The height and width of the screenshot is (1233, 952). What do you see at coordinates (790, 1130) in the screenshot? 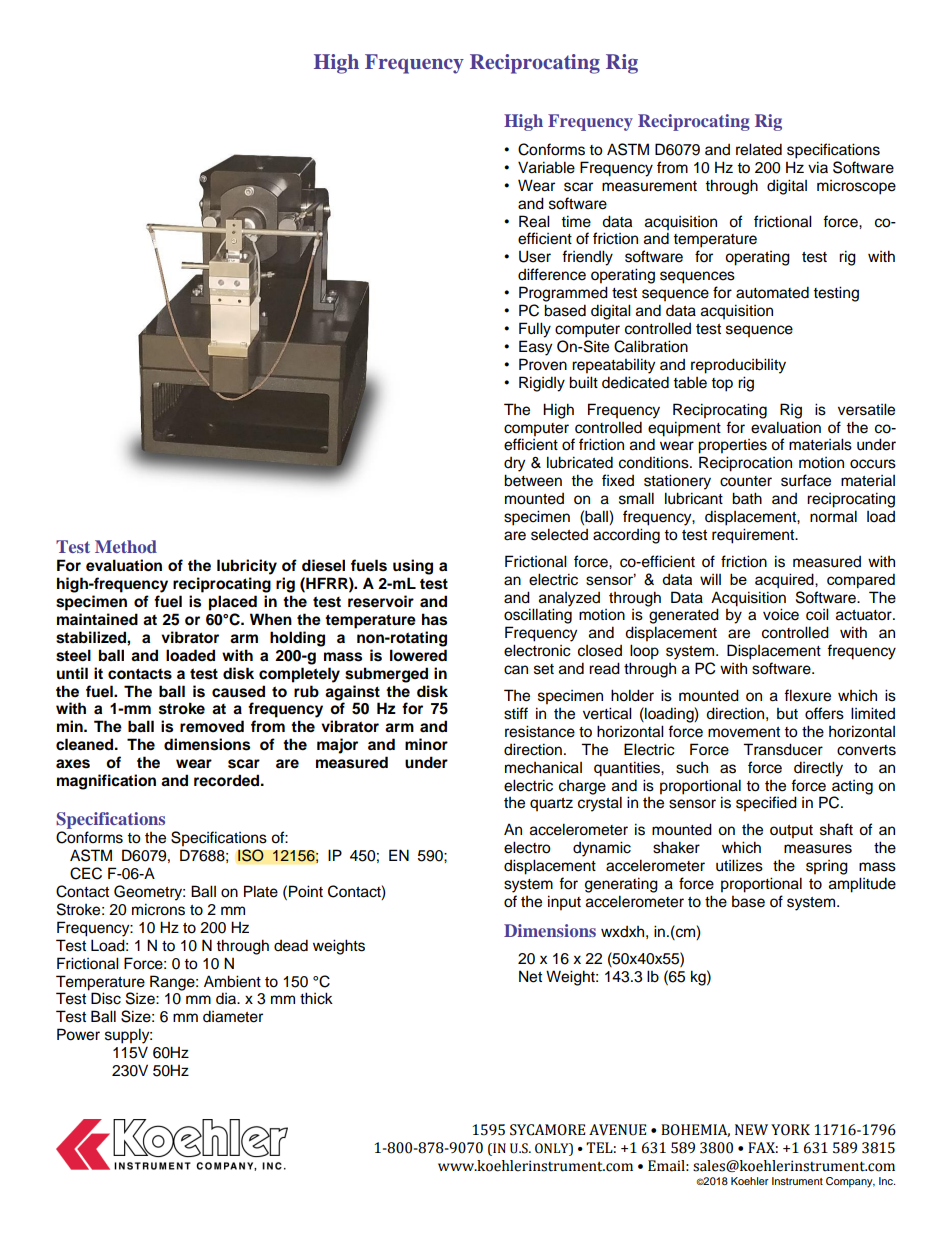
I see `YORK` at bounding box center [790, 1130].
